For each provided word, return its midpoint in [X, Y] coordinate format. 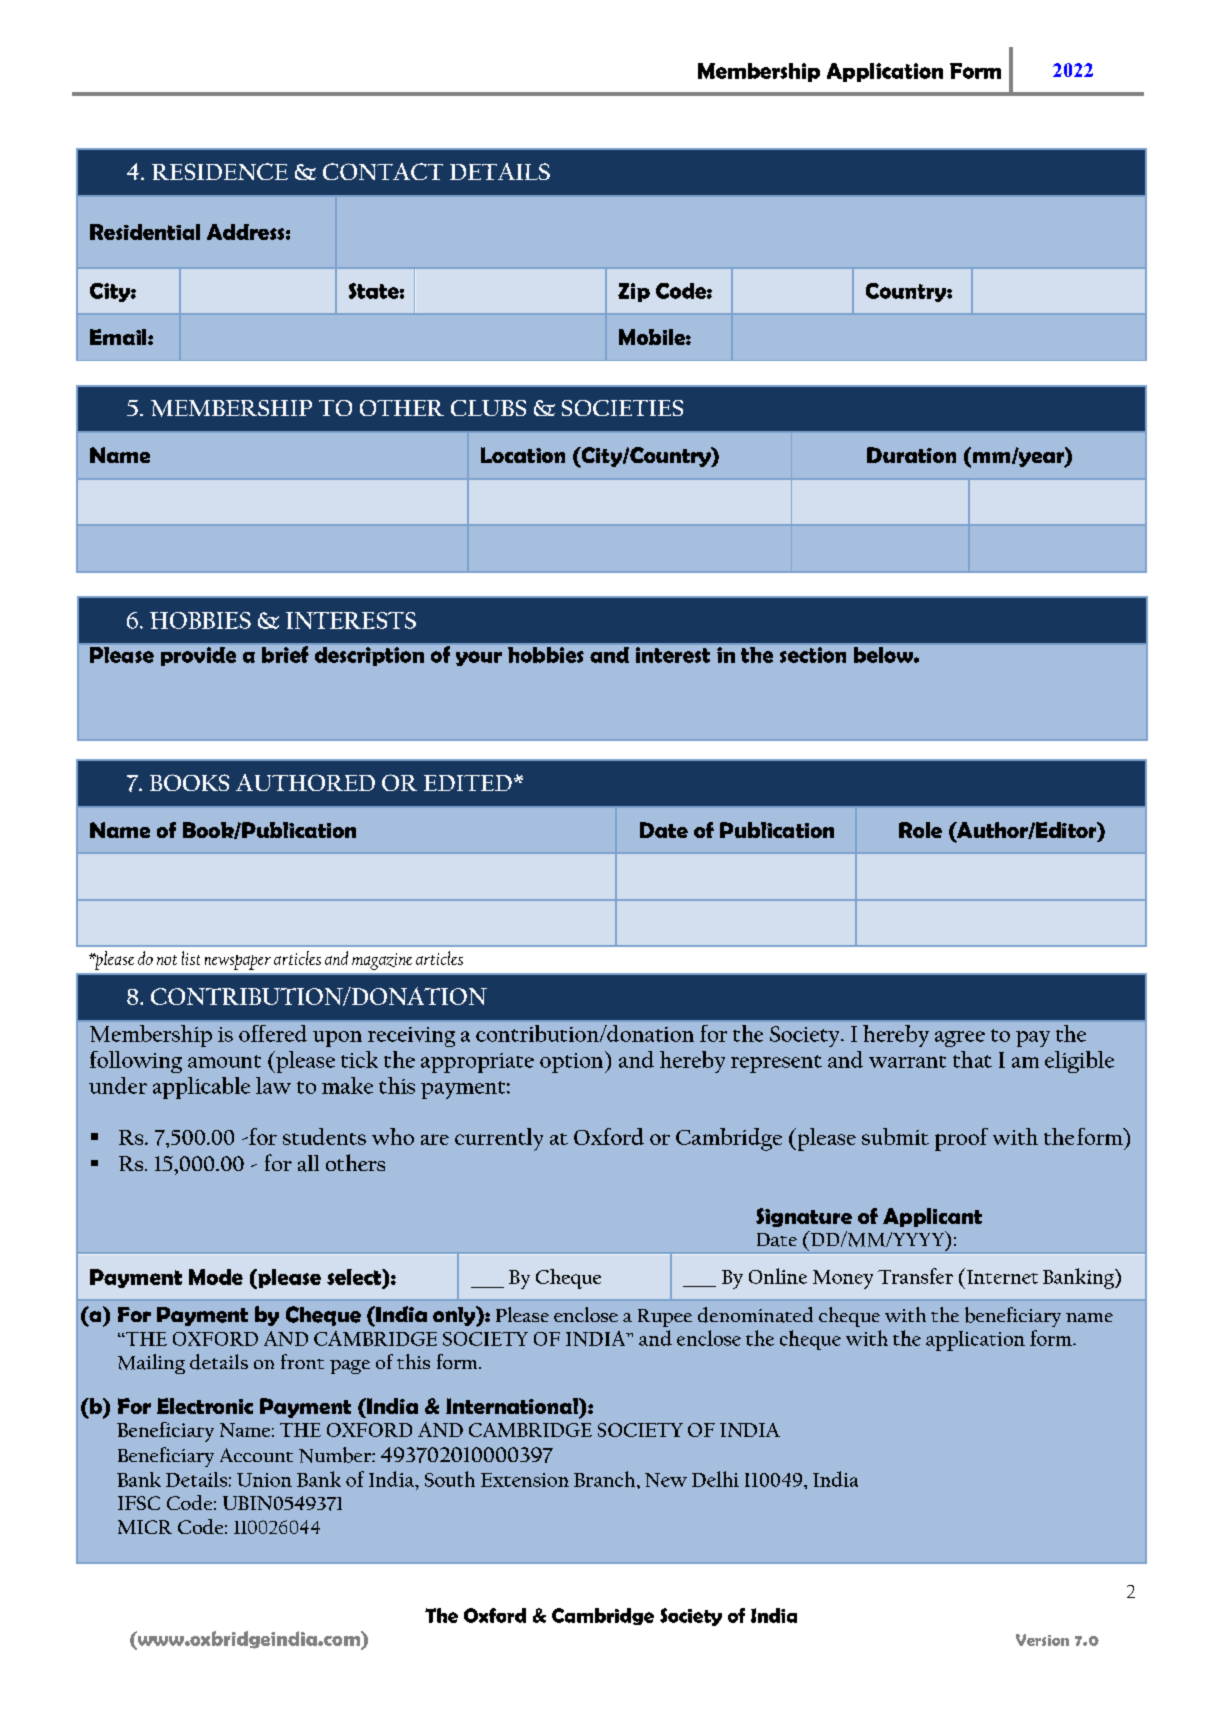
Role [920, 830]
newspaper [238, 962]
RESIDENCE [220, 171]
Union [264, 1480]
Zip [634, 292]
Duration [911, 455]
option [573, 1062]
